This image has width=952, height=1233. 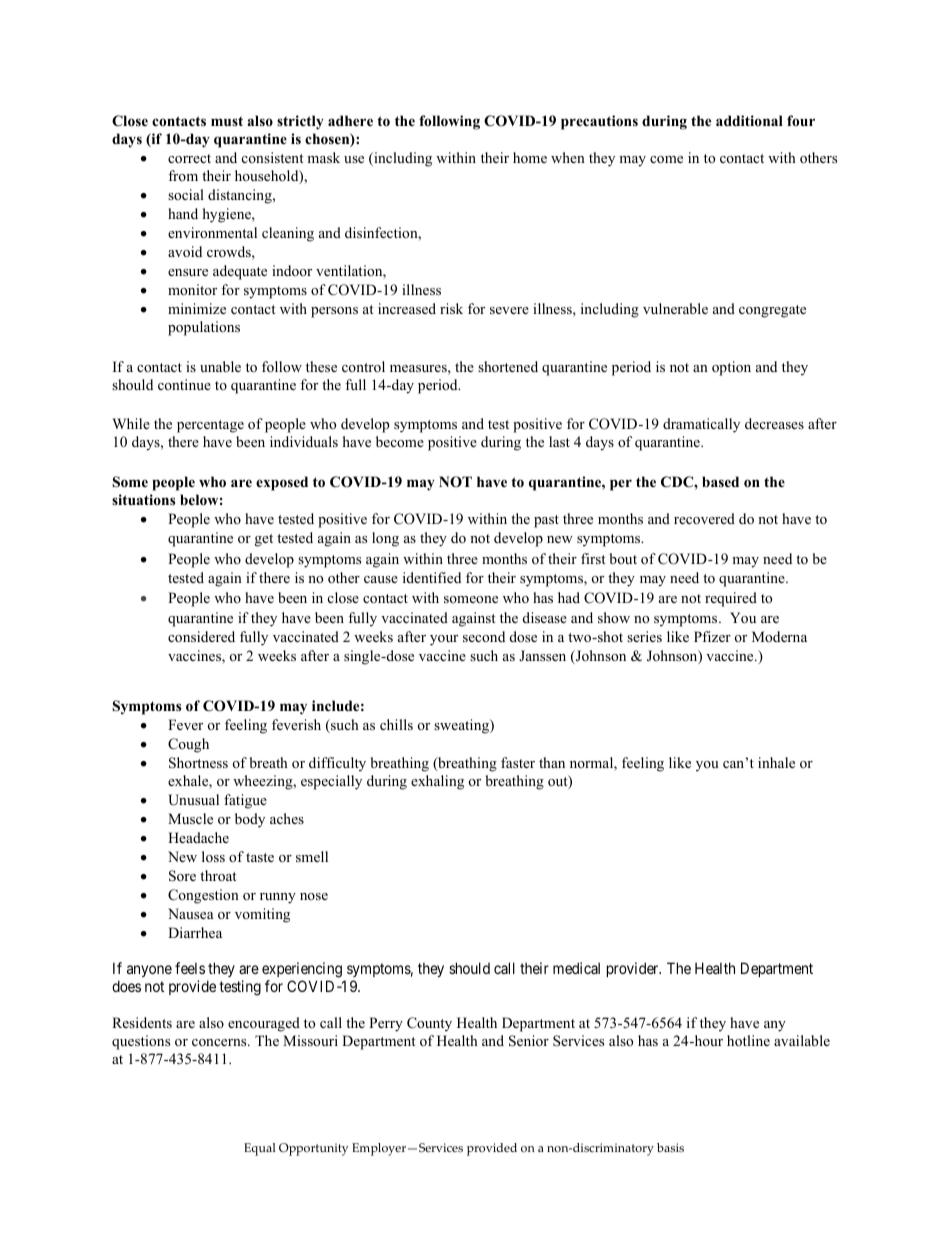 What do you see at coordinates (189, 158) in the image?
I see `correct` at bounding box center [189, 158].
